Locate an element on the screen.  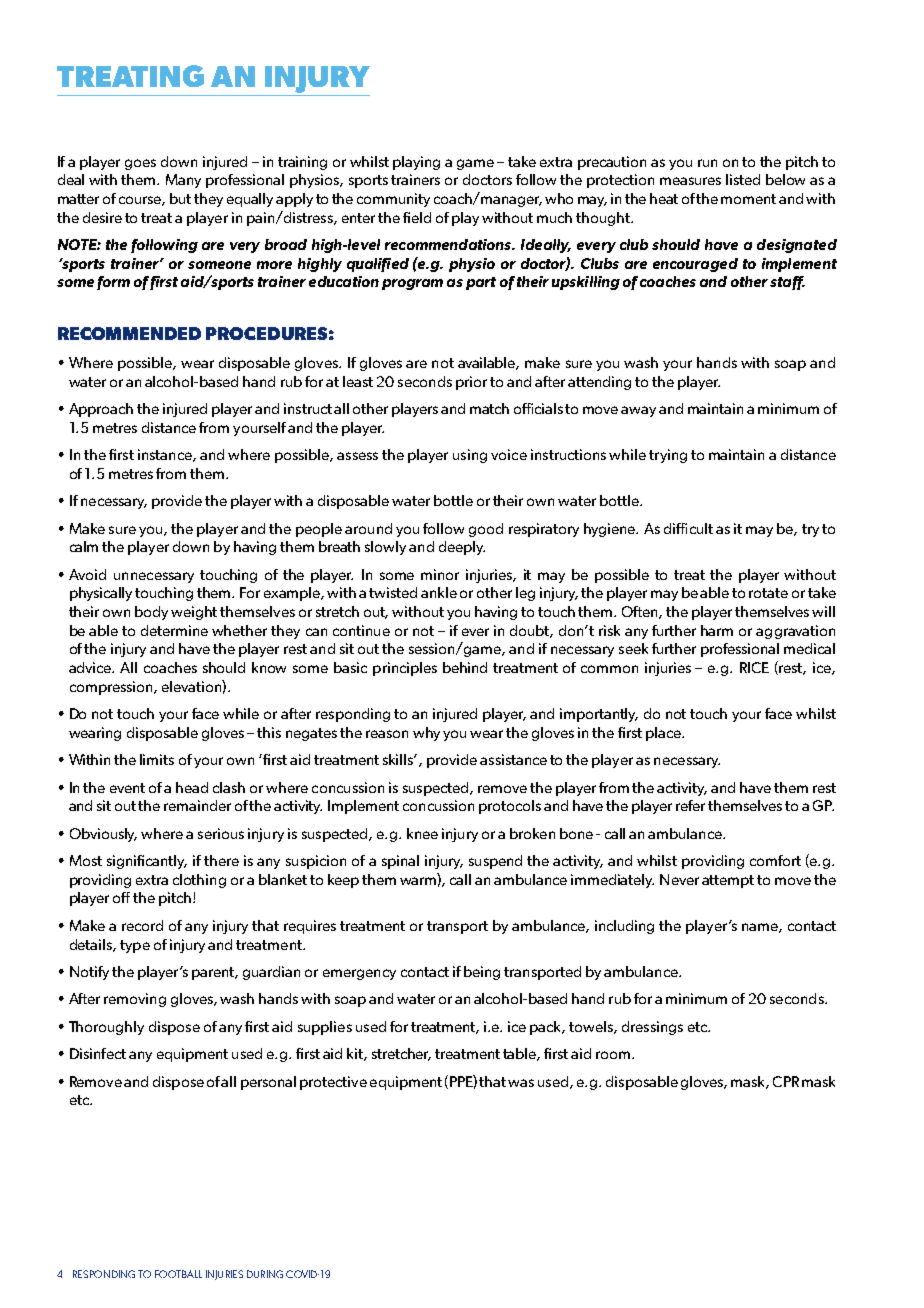
removing is located at coordinates (135, 1000).
